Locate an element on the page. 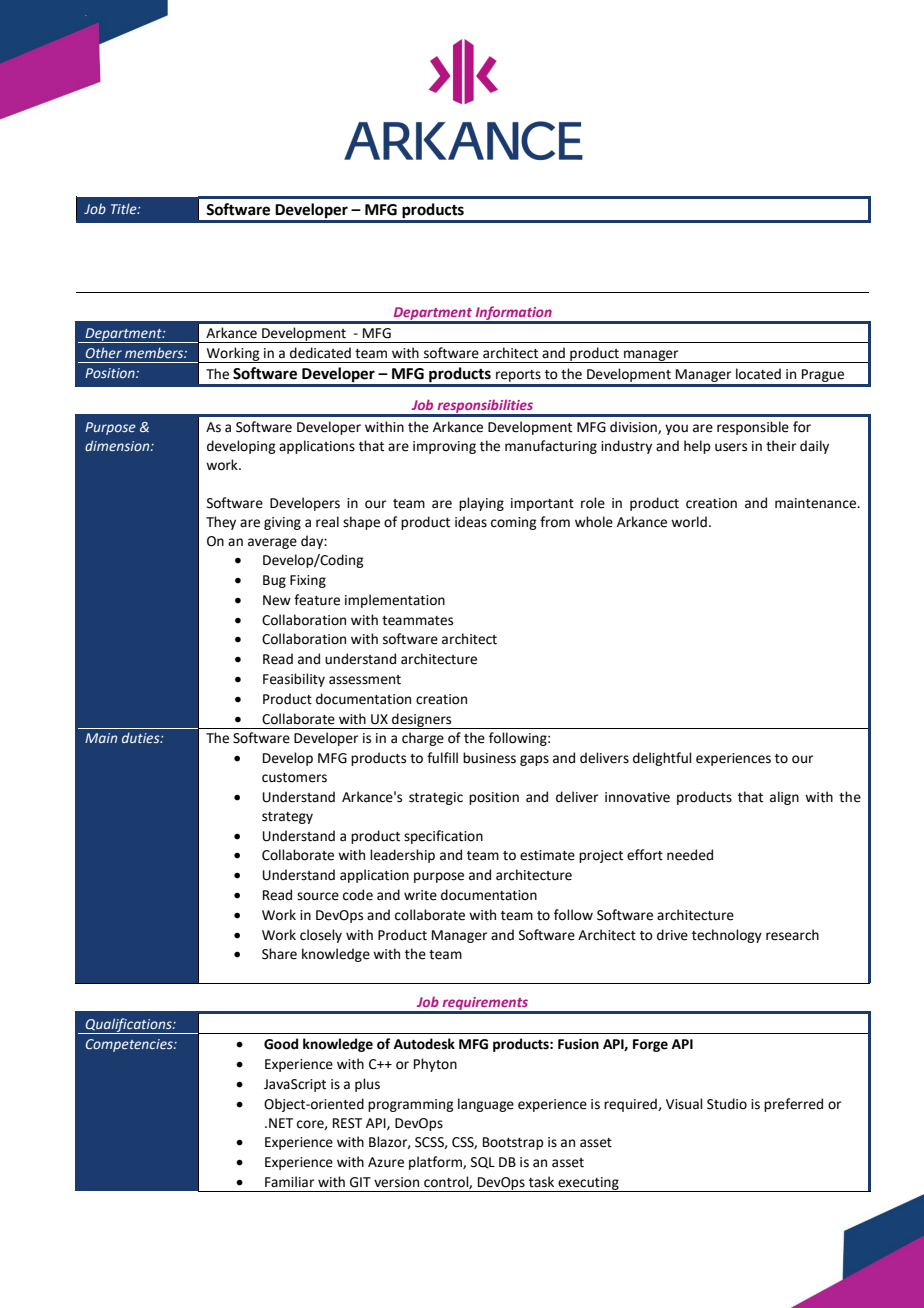 Image resolution: width=924 pixels, height=1308 pixels. implementation is located at coordinates (395, 601).
